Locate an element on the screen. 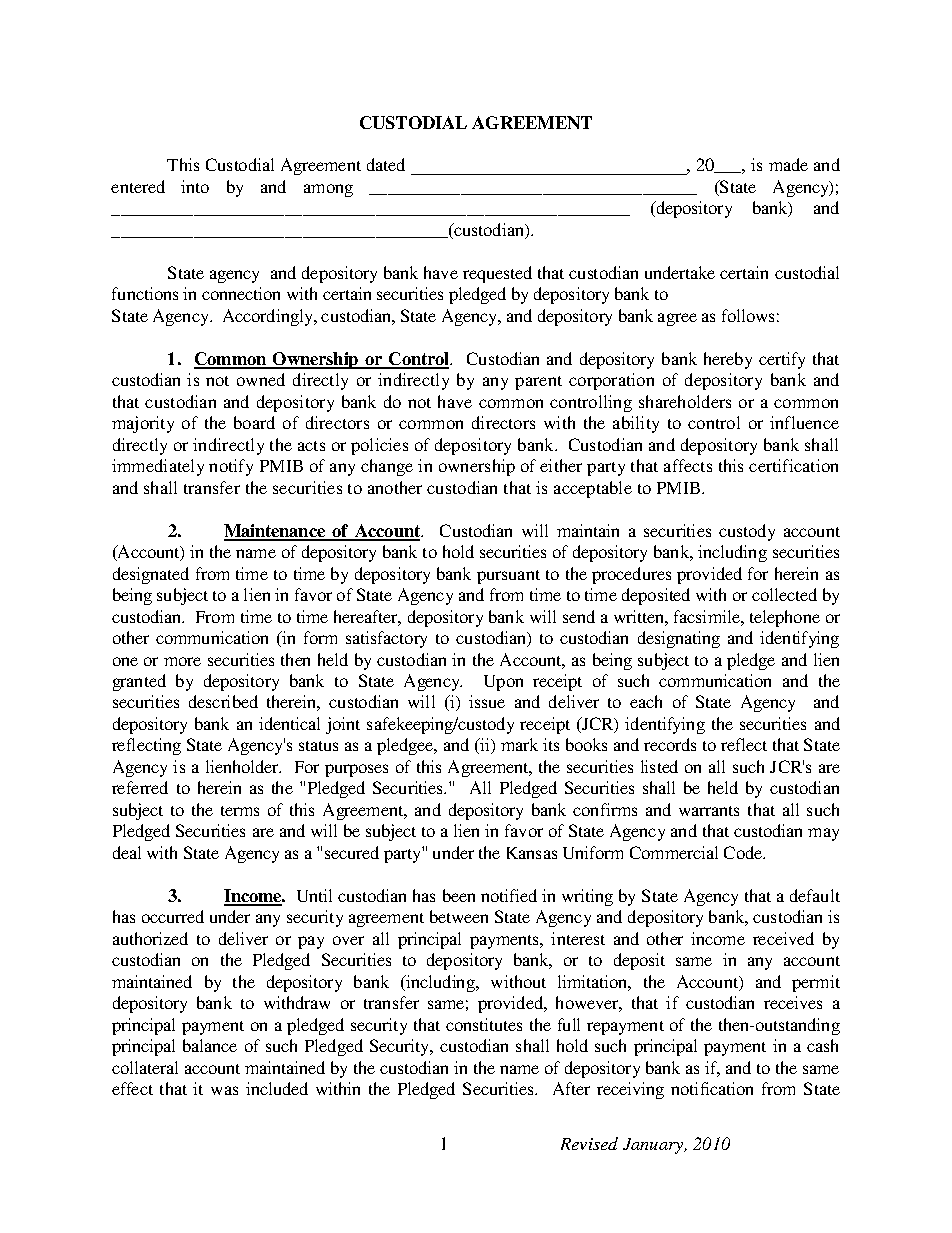  made is located at coordinates (788, 164).
